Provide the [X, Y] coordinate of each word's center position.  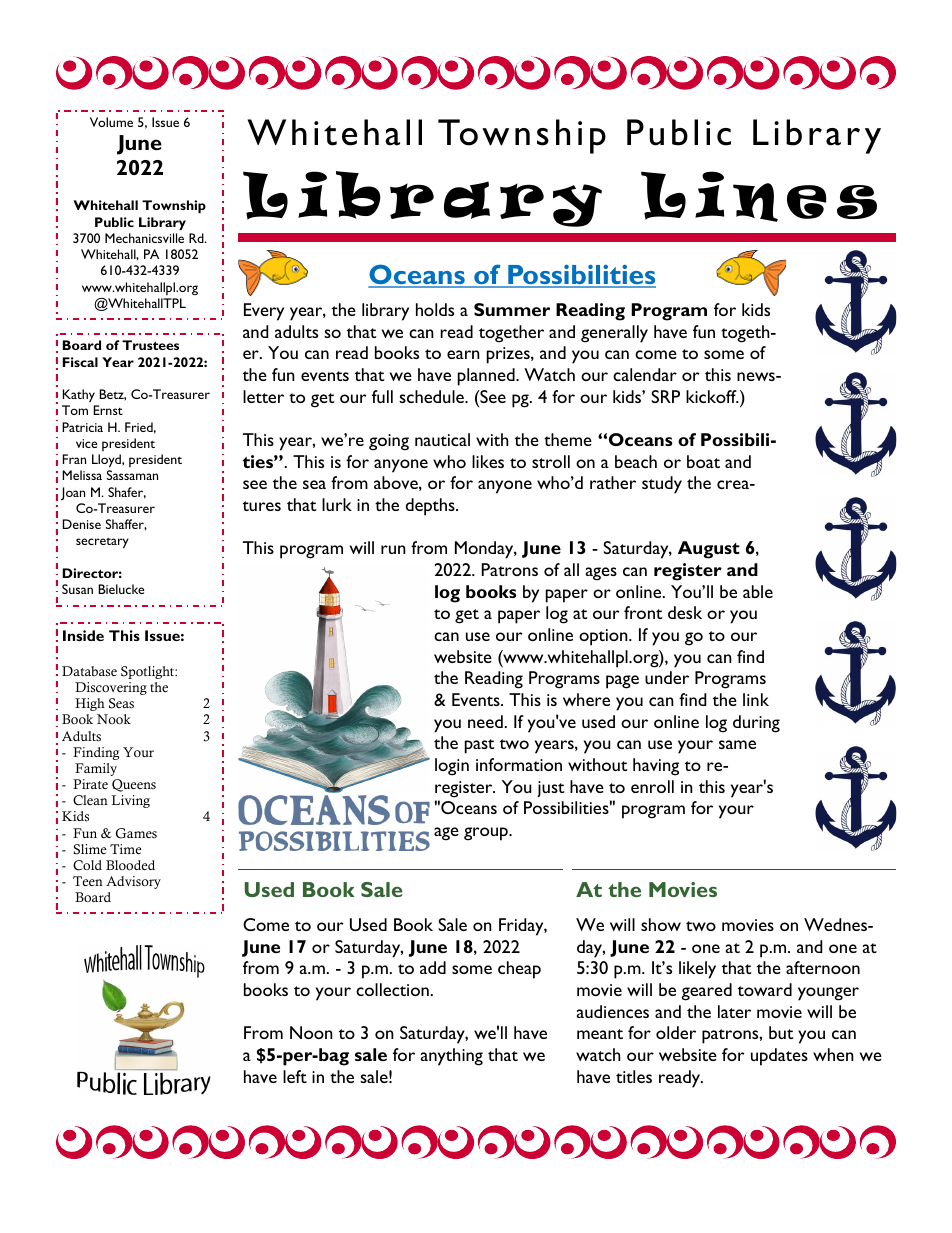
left [295, 1076]
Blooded [130, 865]
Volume [111, 122]
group [487, 834]
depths [431, 507]
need [485, 721]
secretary [102, 543]
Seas [121, 703]
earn [463, 354]
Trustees [150, 345]
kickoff [712, 396]
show [661, 924]
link [756, 699]
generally [614, 334]
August [709, 550]
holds [435, 309]
